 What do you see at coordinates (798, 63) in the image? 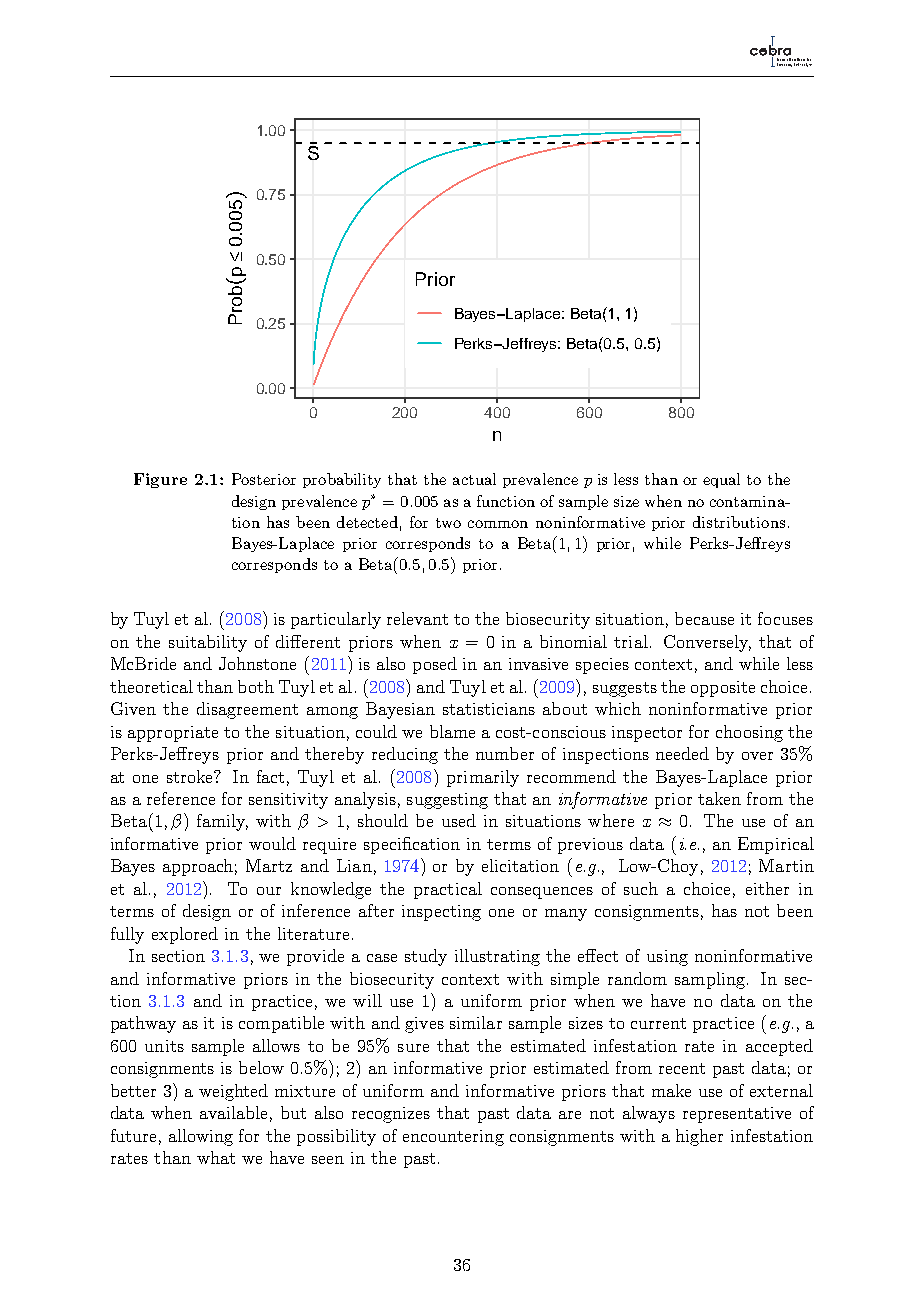
I see `Risk` at bounding box center [798, 63].
